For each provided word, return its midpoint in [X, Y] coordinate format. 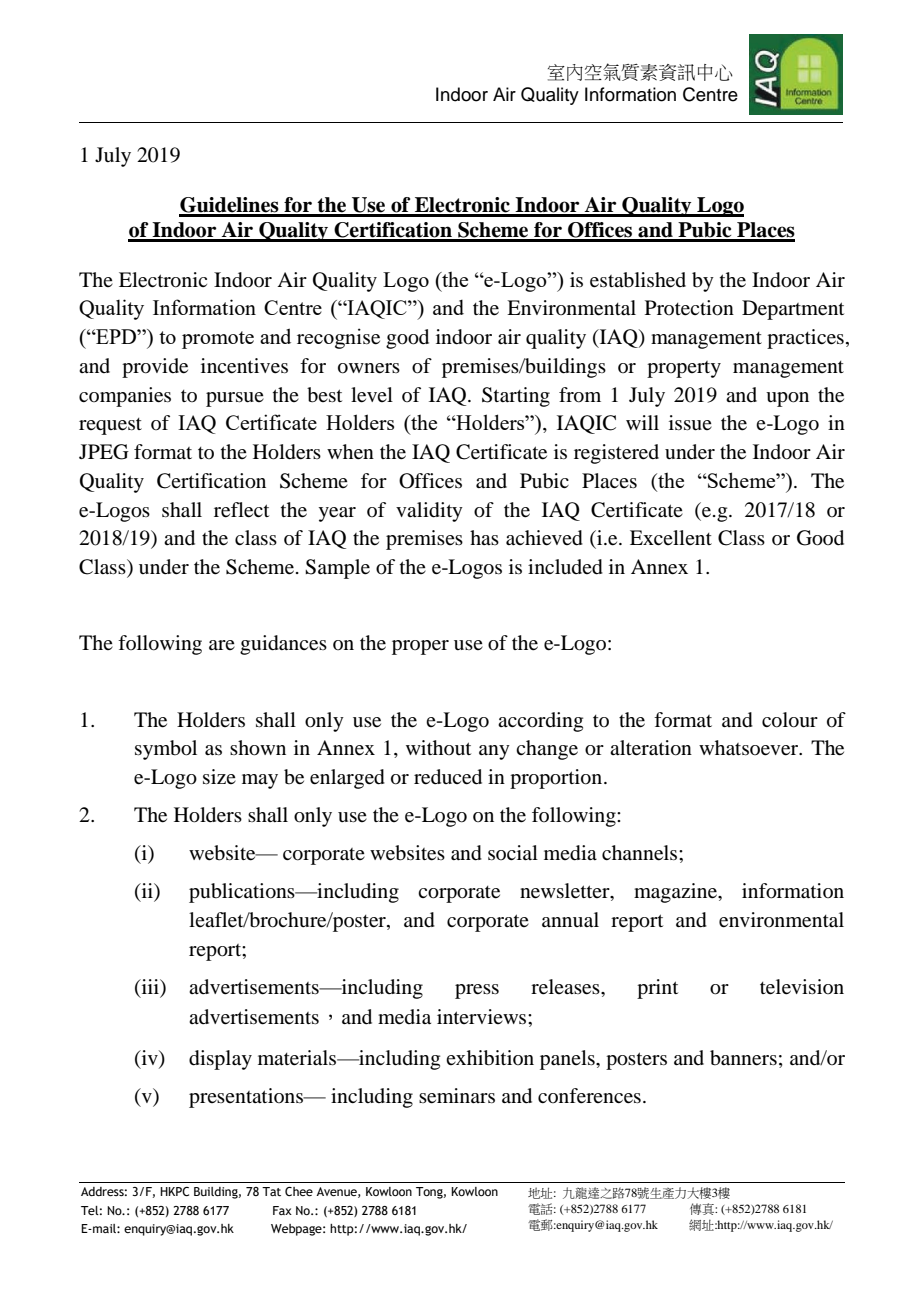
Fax [282, 1210]
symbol [166, 750]
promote [218, 340]
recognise [338, 338]
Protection [689, 308]
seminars [457, 1096]
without [438, 747]
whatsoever [750, 748]
